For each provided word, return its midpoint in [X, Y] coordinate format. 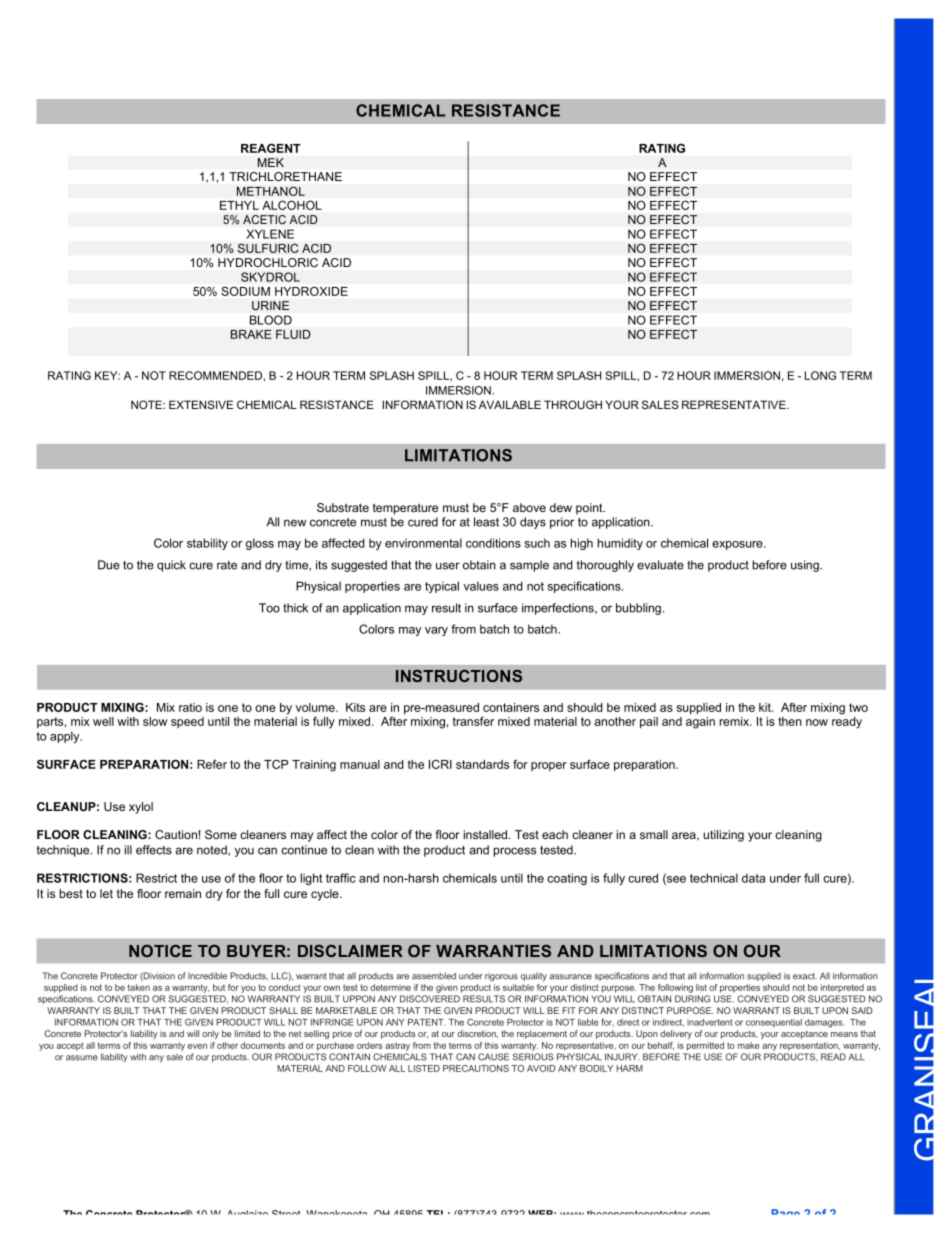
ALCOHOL [292, 205]
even [197, 1046]
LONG [820, 375]
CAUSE [493, 1057]
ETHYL [239, 205]
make [748, 1045]
